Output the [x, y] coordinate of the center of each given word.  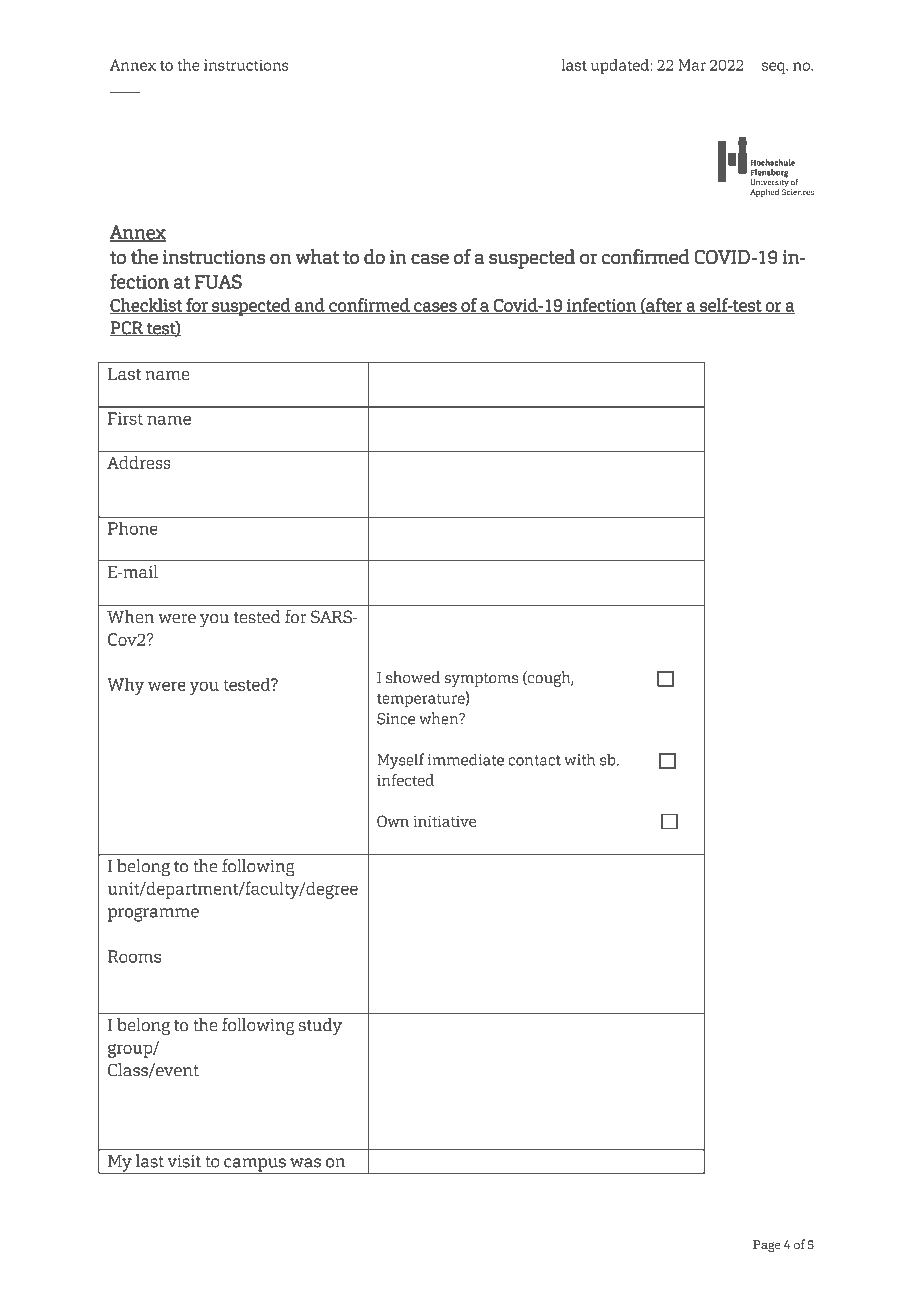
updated [621, 67]
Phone [133, 528]
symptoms [481, 680]
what [317, 256]
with [580, 759]
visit [184, 1161]
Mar [692, 65]
